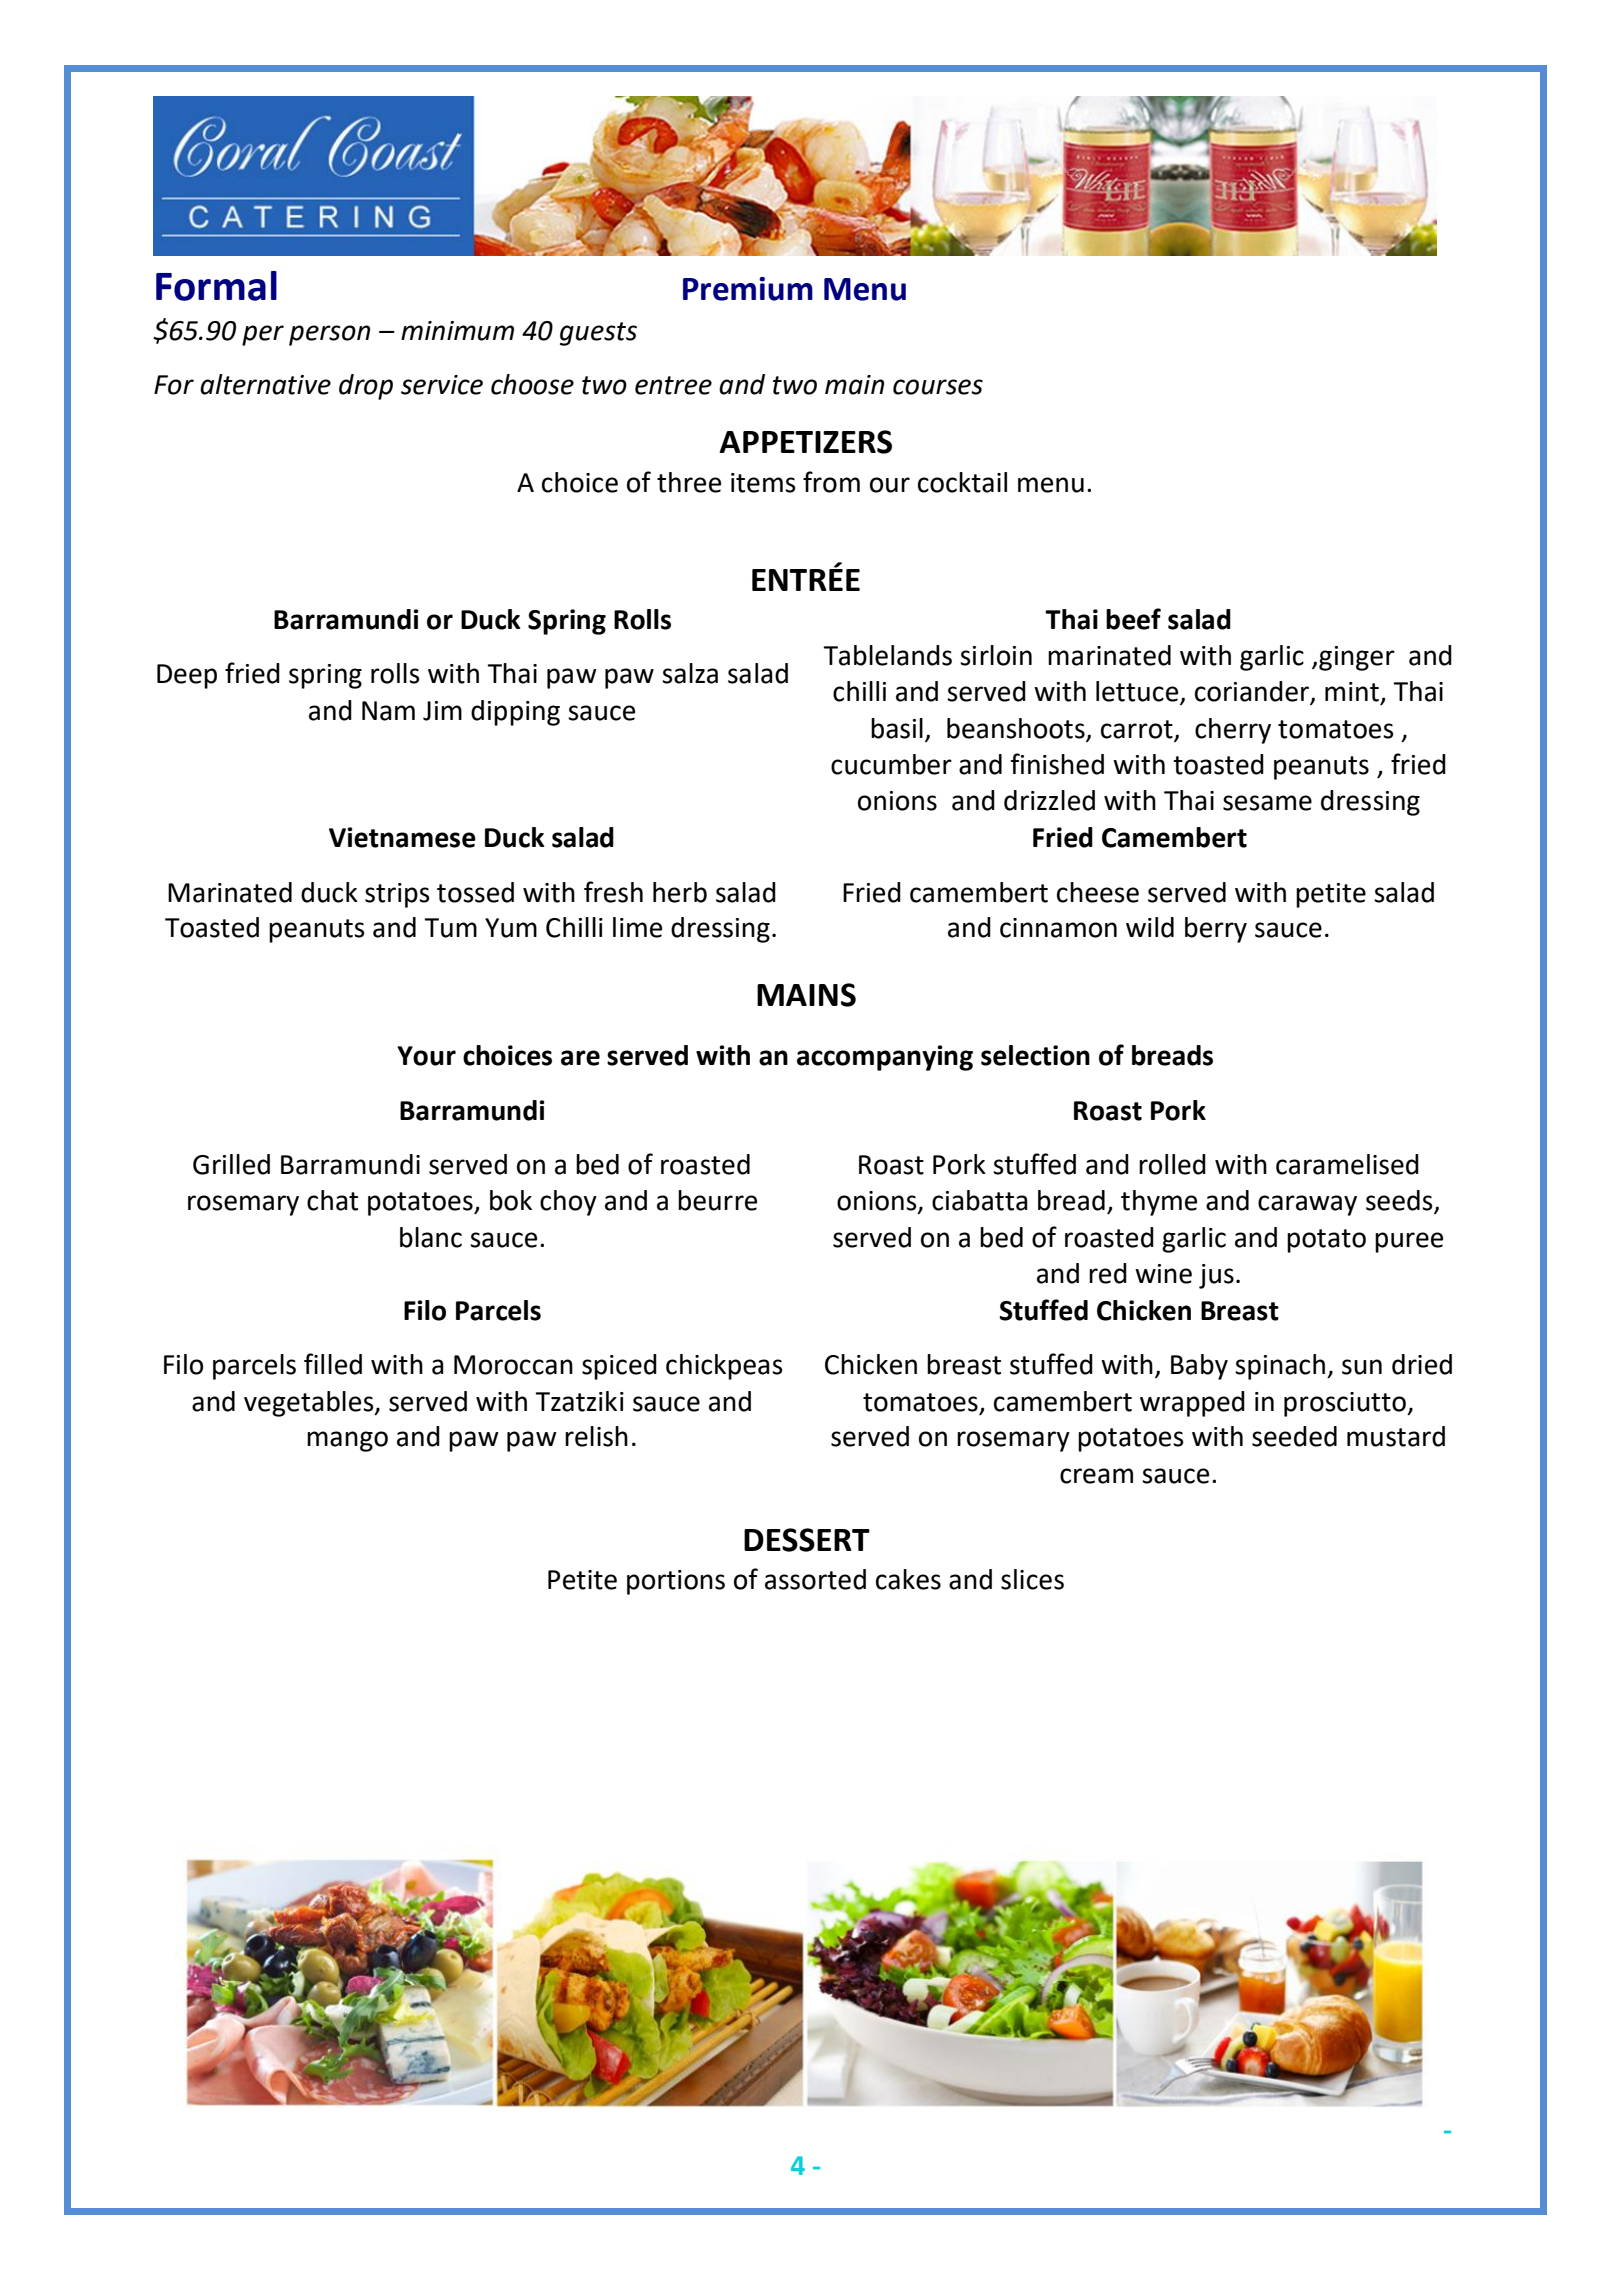 The image size is (1611, 2279). I want to click on person, so click(329, 335).
